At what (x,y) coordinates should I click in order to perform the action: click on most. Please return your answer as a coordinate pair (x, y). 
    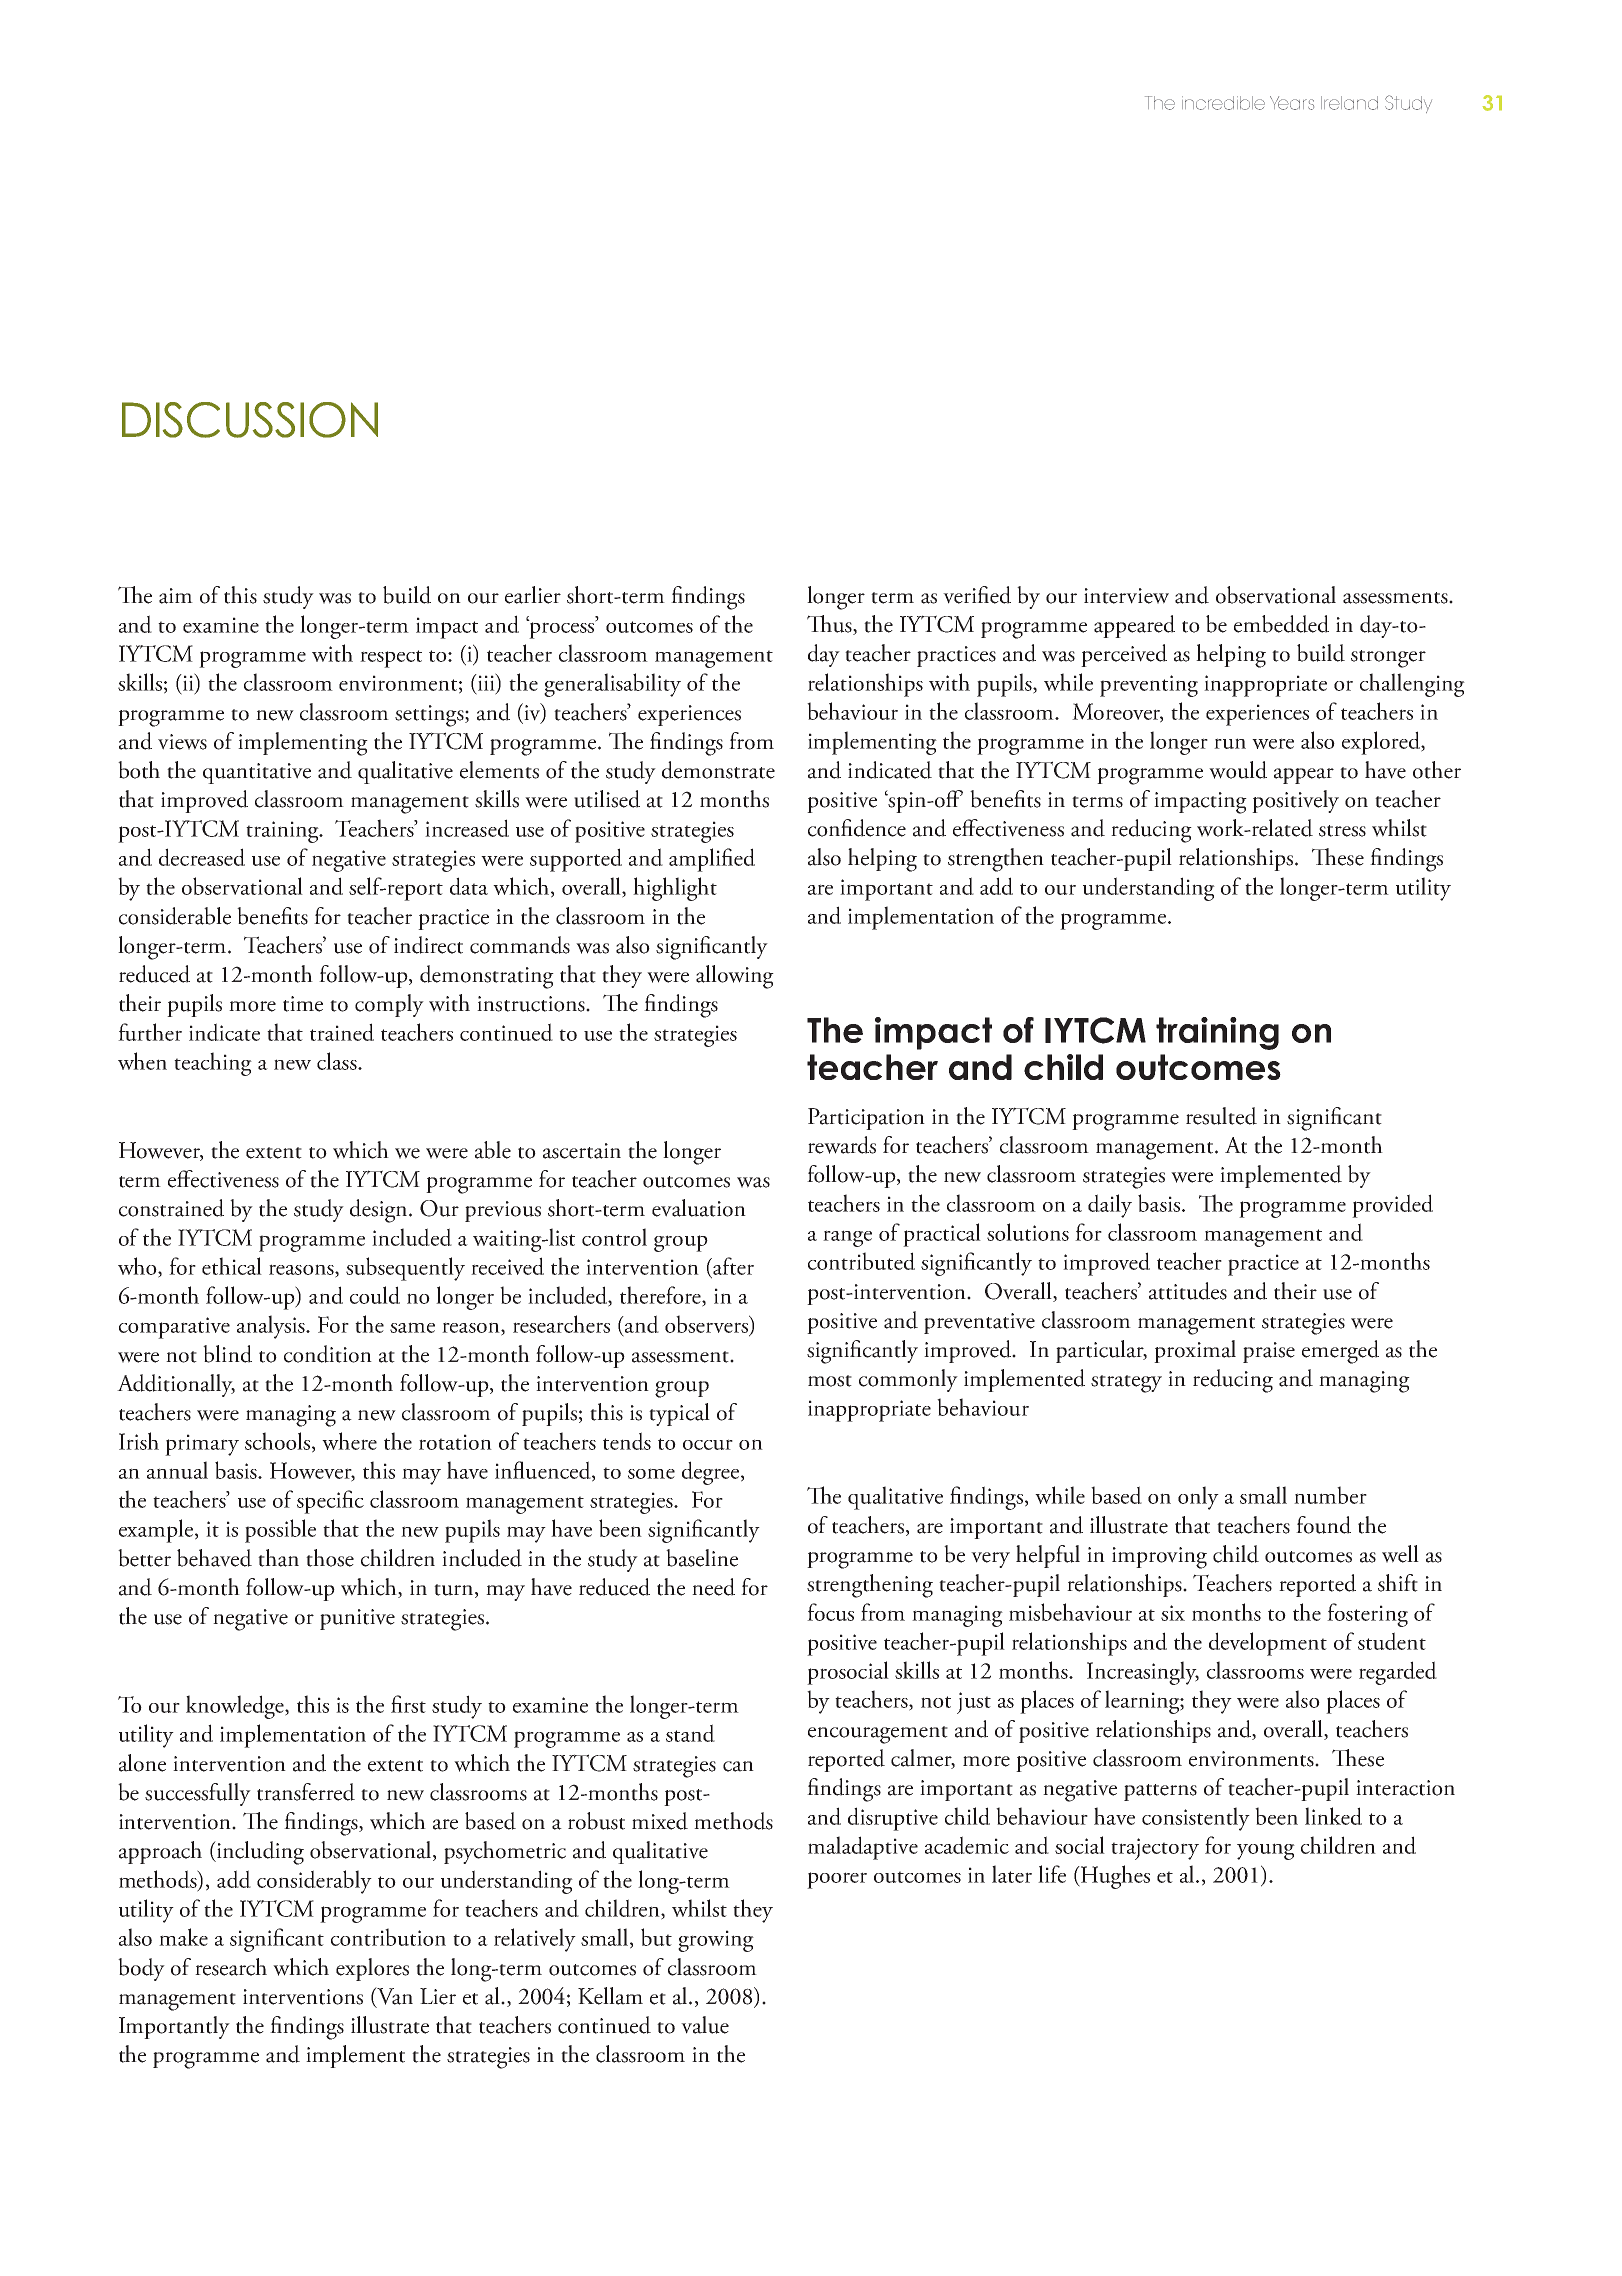
    Looking at the image, I should click on (830, 1381).
